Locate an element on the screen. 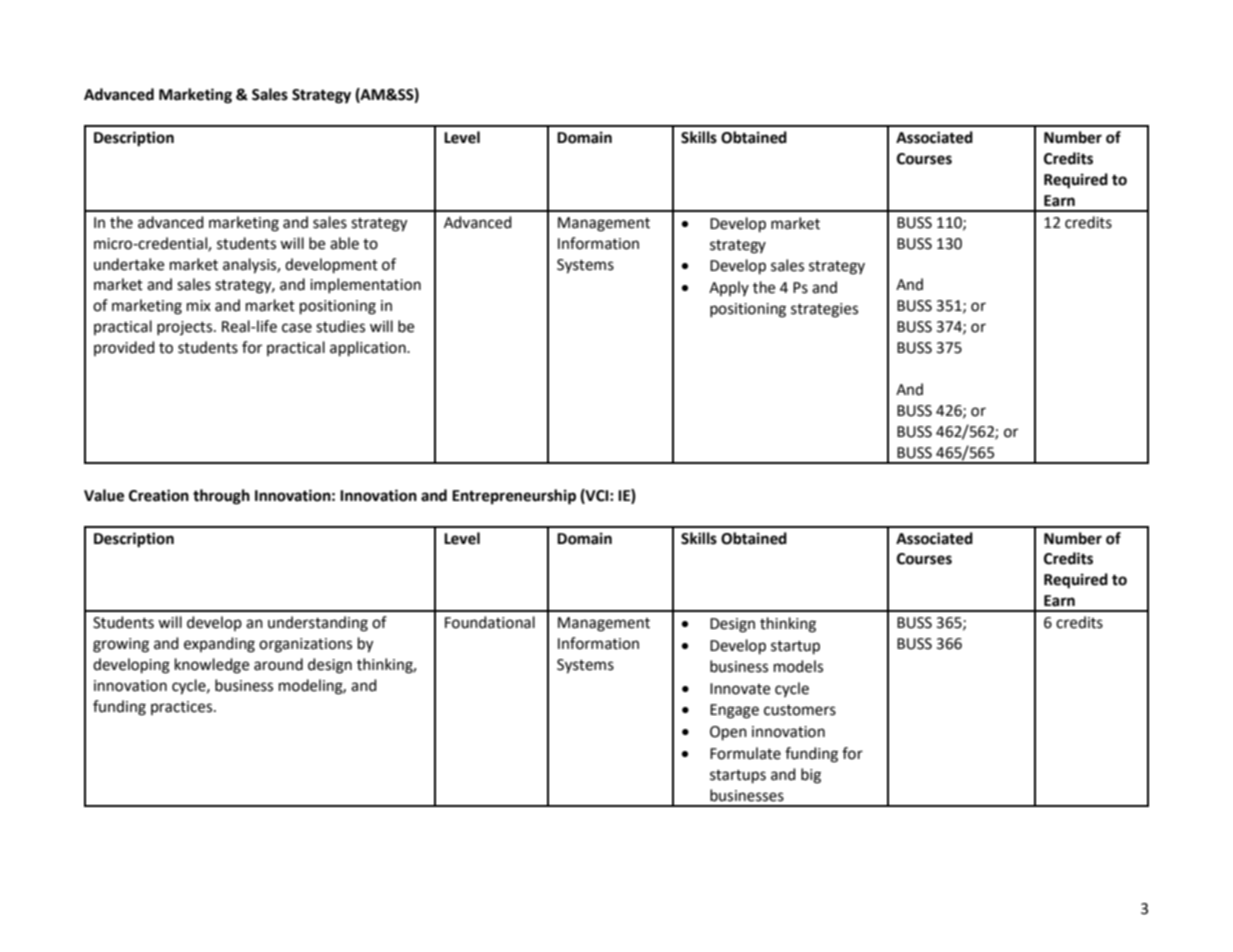 The width and height of the screenshot is (1233, 952). Open is located at coordinates (728, 733).
